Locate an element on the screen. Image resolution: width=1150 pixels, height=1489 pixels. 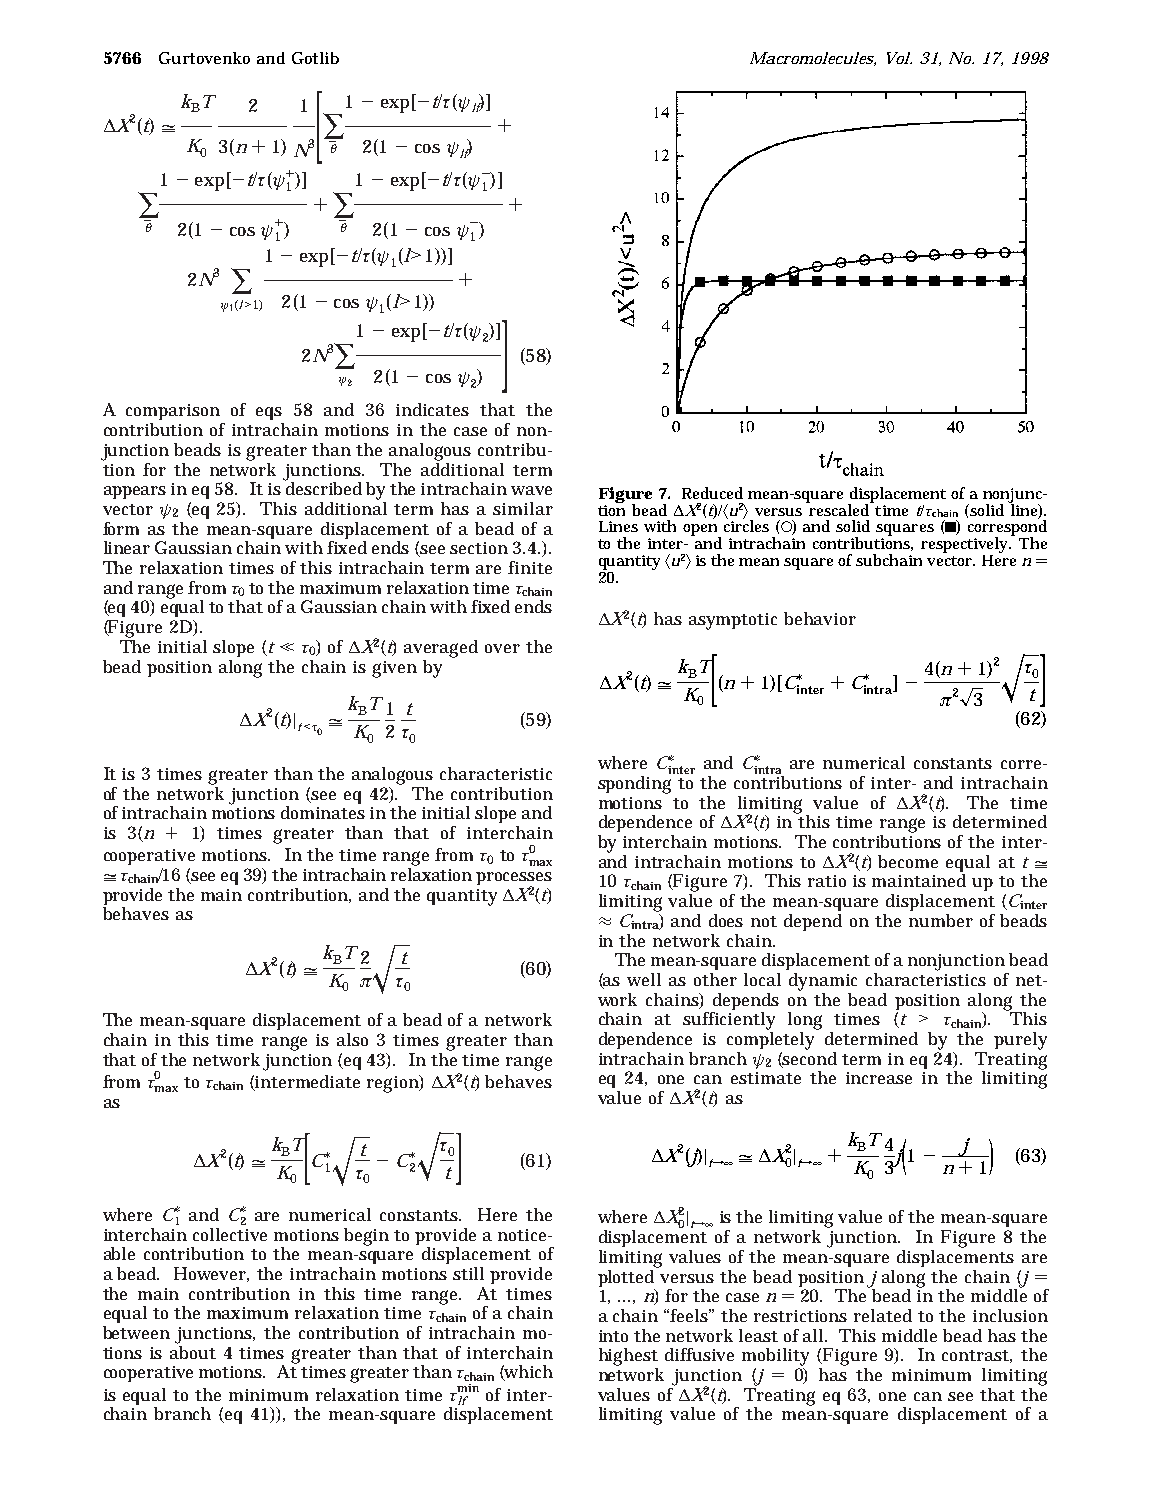
estimate is located at coordinates (766, 1078).
